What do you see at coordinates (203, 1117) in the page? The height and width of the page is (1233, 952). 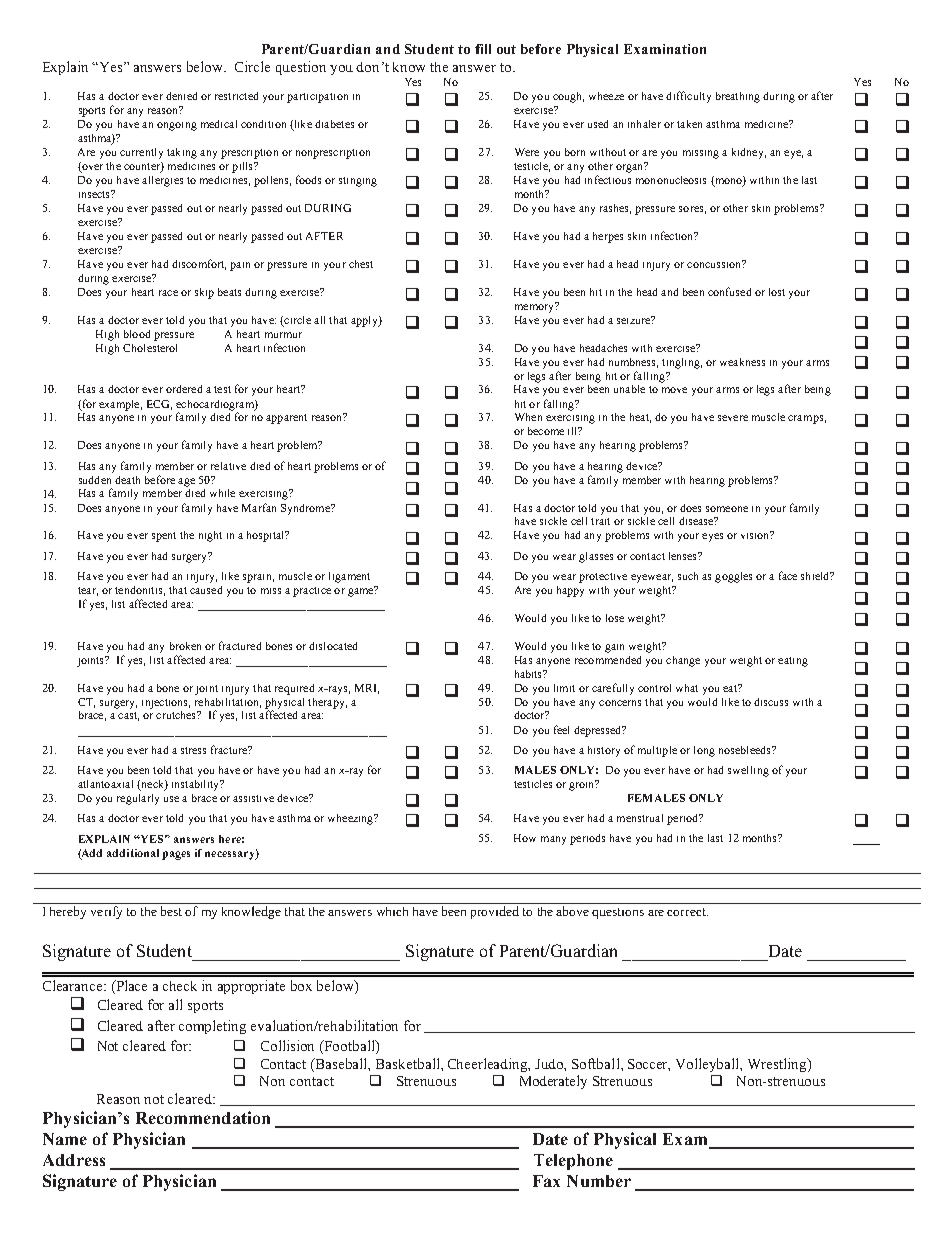 I see `Recommendation` at bounding box center [203, 1117].
